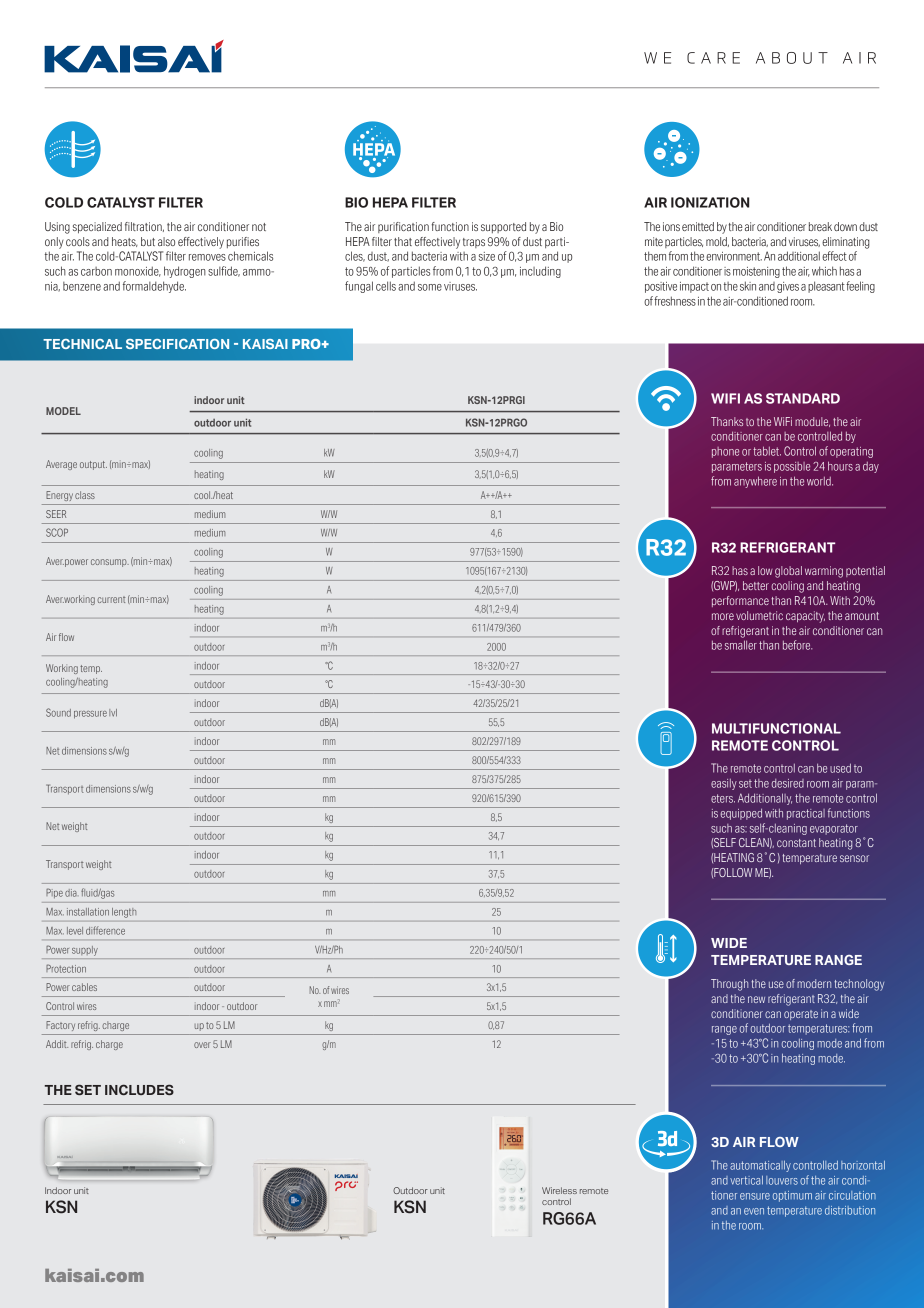  What do you see at coordinates (559, 1190) in the image?
I see `Wireless` at bounding box center [559, 1190].
